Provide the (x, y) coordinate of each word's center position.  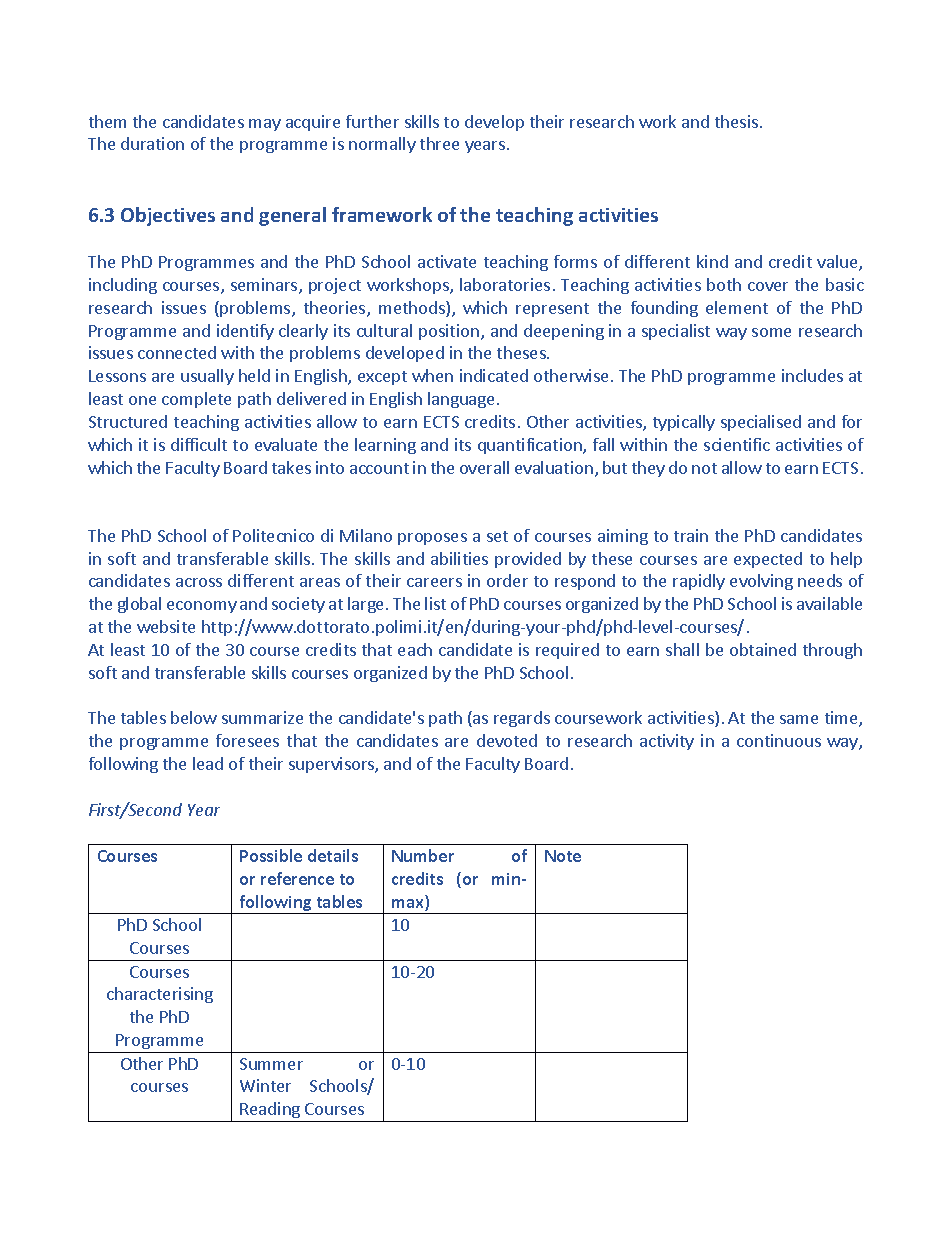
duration (152, 143)
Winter (265, 1085)
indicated (494, 375)
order (507, 580)
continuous (779, 740)
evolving (761, 582)
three (439, 143)
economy (202, 607)
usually (207, 377)
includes (812, 375)
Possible (271, 855)
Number (423, 855)
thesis (736, 121)
